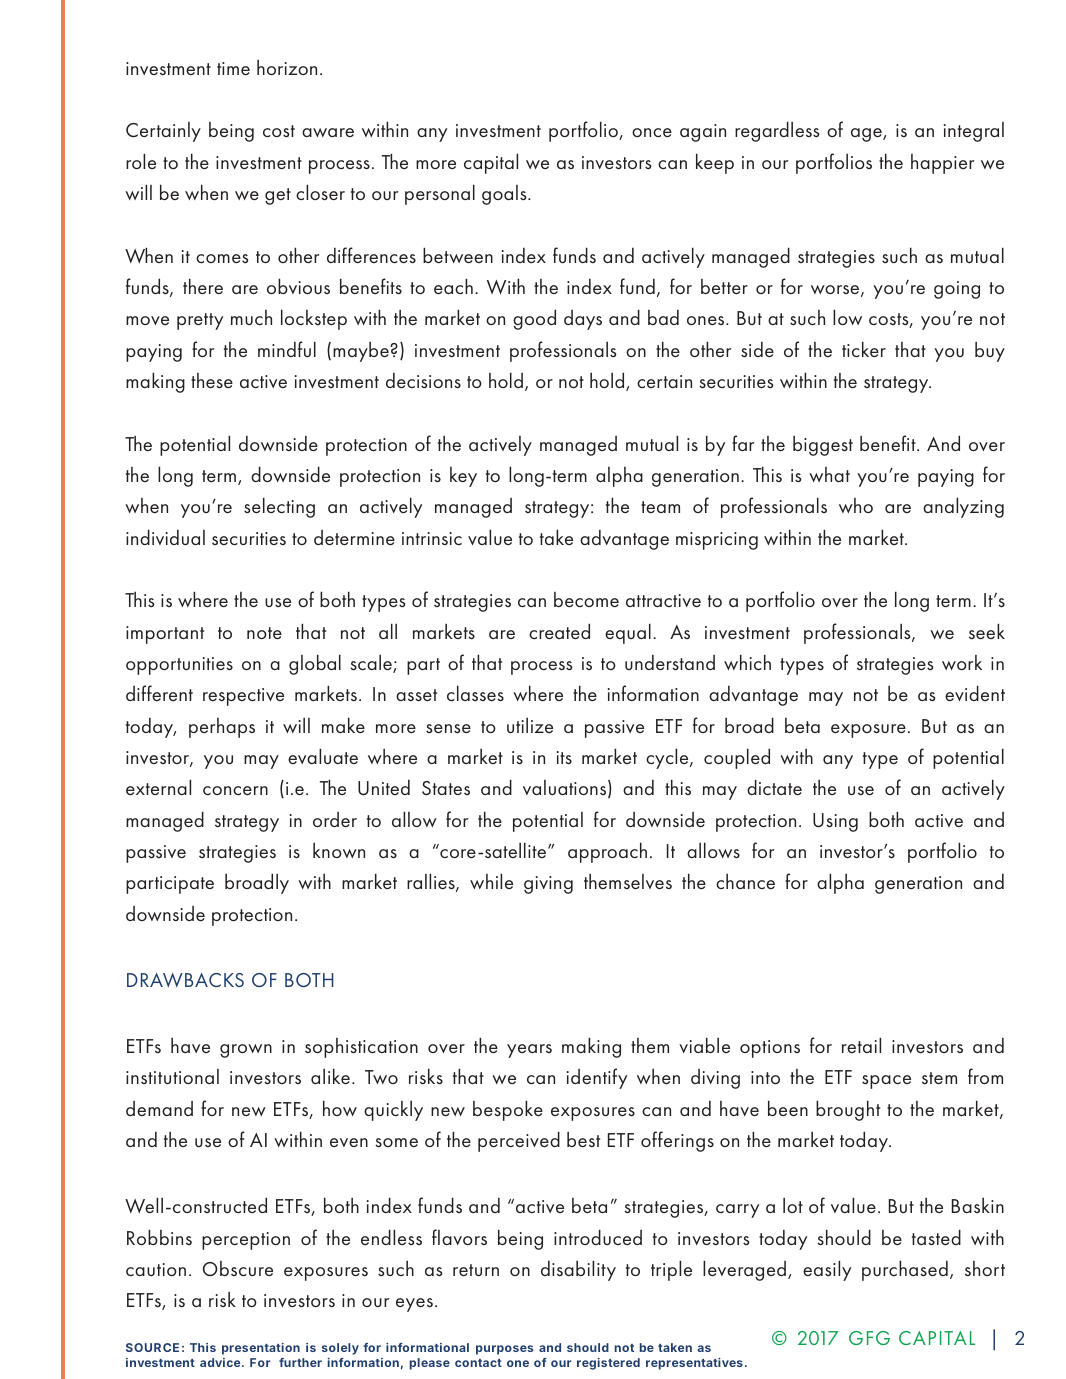  What do you see at coordinates (529, 1051) in the document?
I see `years` at bounding box center [529, 1051].
